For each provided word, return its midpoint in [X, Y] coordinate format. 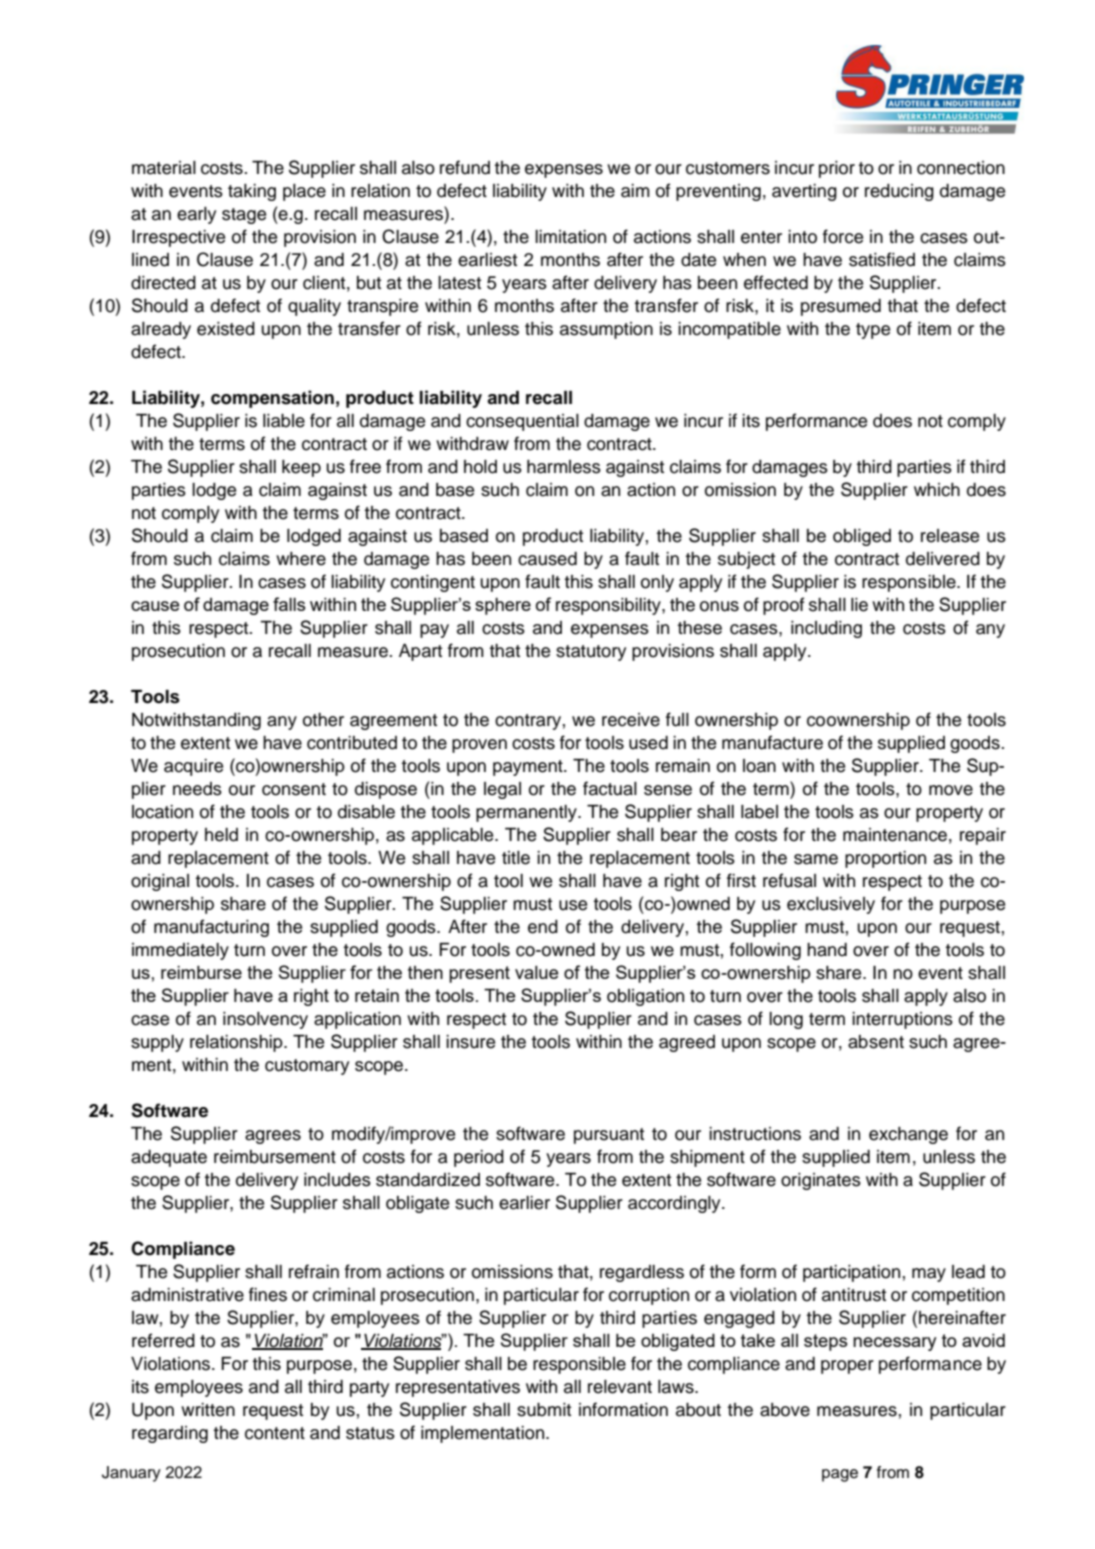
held [221, 835]
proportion [885, 859]
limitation [570, 237]
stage [244, 216]
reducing [899, 192]
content [275, 1433]
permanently [527, 813]
